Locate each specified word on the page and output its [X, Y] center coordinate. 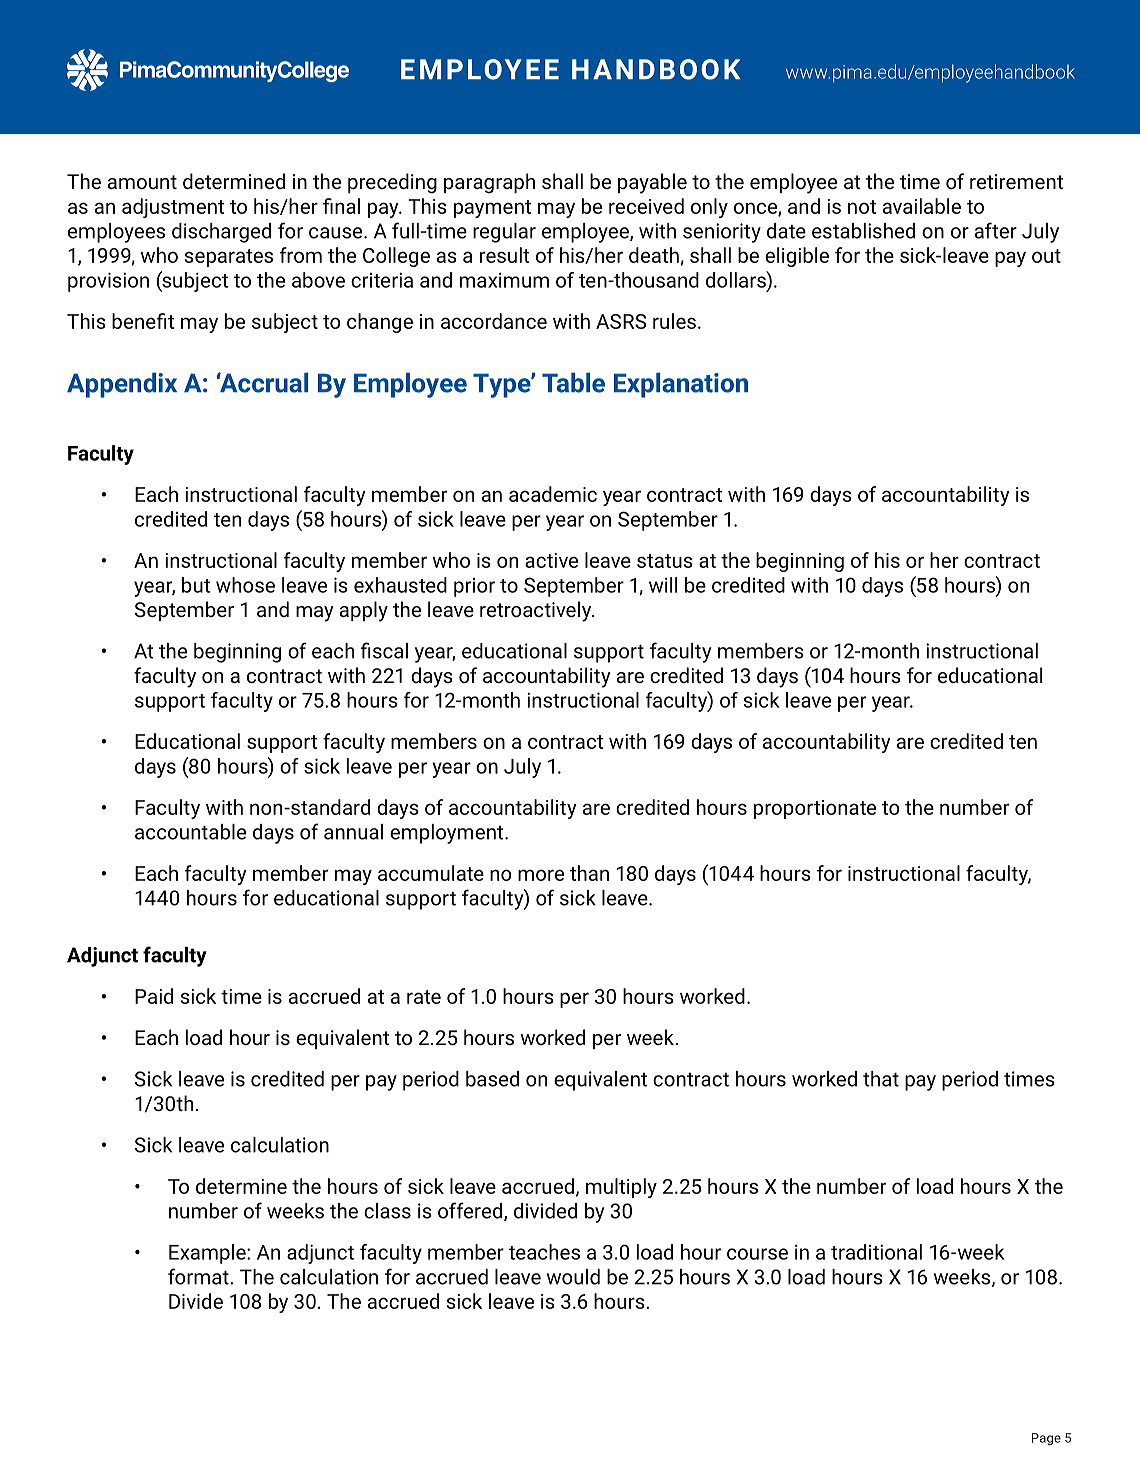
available [922, 206]
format [199, 1276]
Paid [154, 996]
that [881, 1079]
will [663, 585]
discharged [221, 233]
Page [1046, 1439]
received [646, 206]
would [573, 1277]
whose [245, 585]
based [492, 1079]
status [665, 561]
